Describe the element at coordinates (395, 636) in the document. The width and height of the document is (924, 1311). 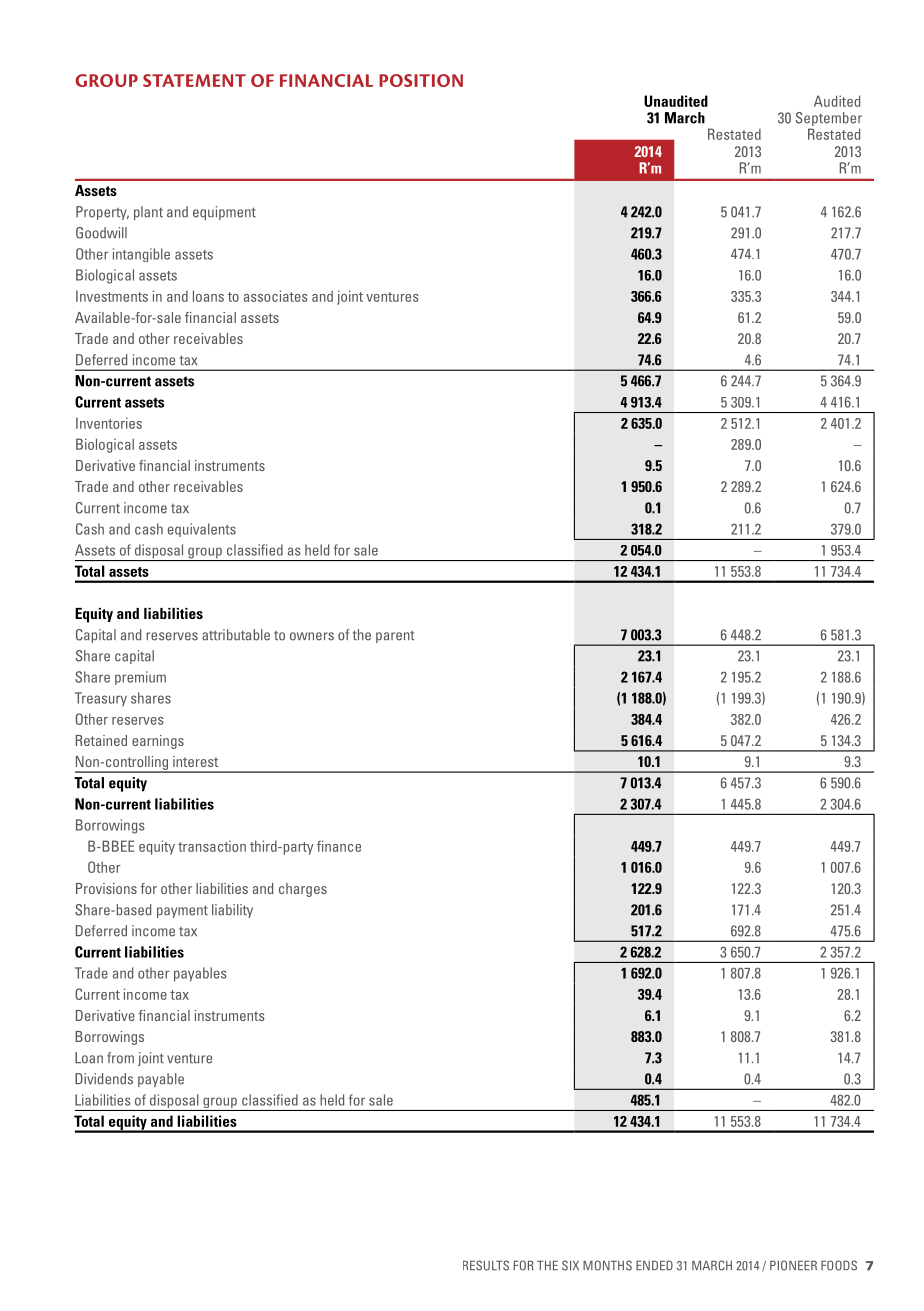
I see `parent` at that location.
